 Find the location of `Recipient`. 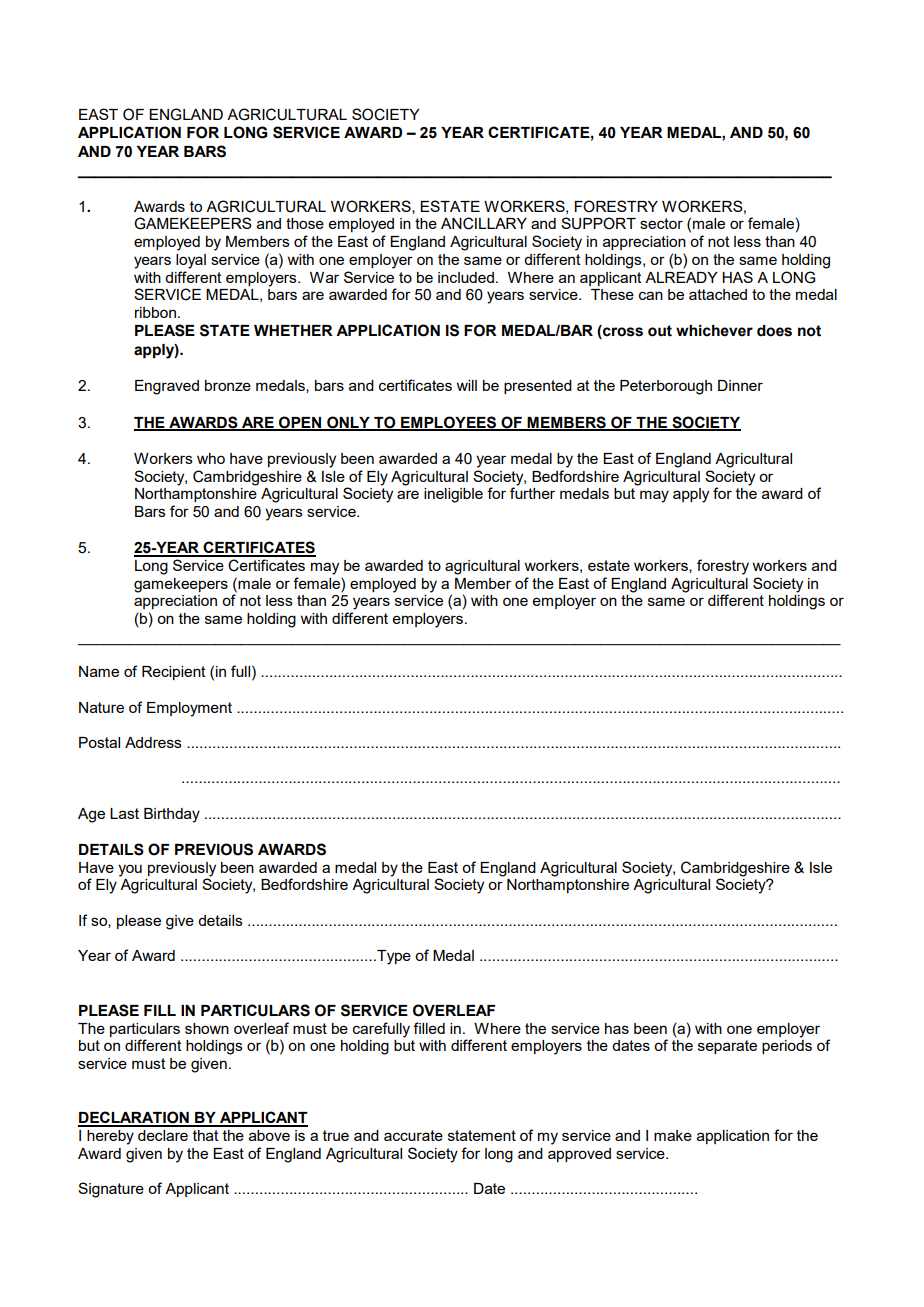

Recipient is located at coordinates (174, 673).
